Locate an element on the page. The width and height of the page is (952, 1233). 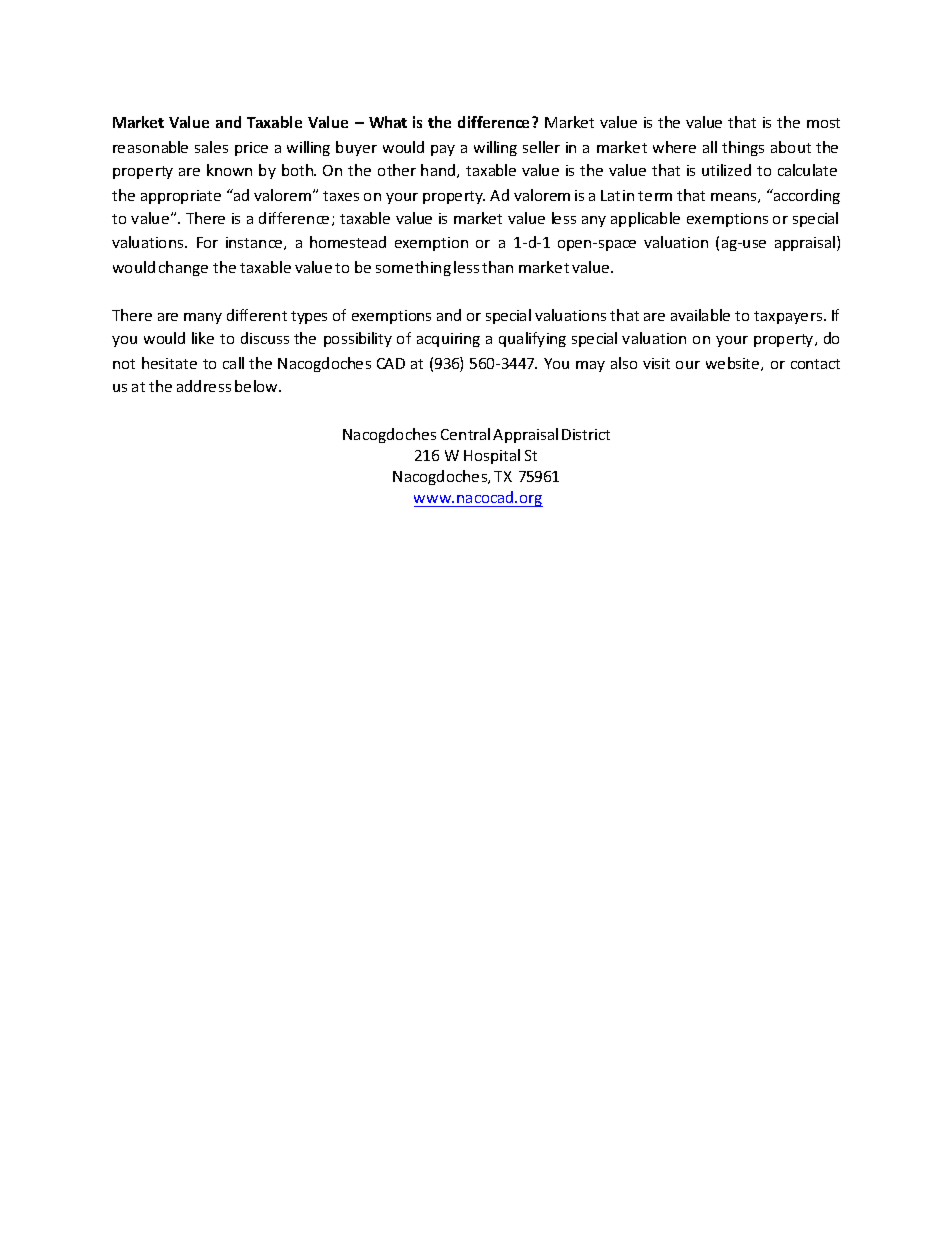
address is located at coordinates (204, 386).
